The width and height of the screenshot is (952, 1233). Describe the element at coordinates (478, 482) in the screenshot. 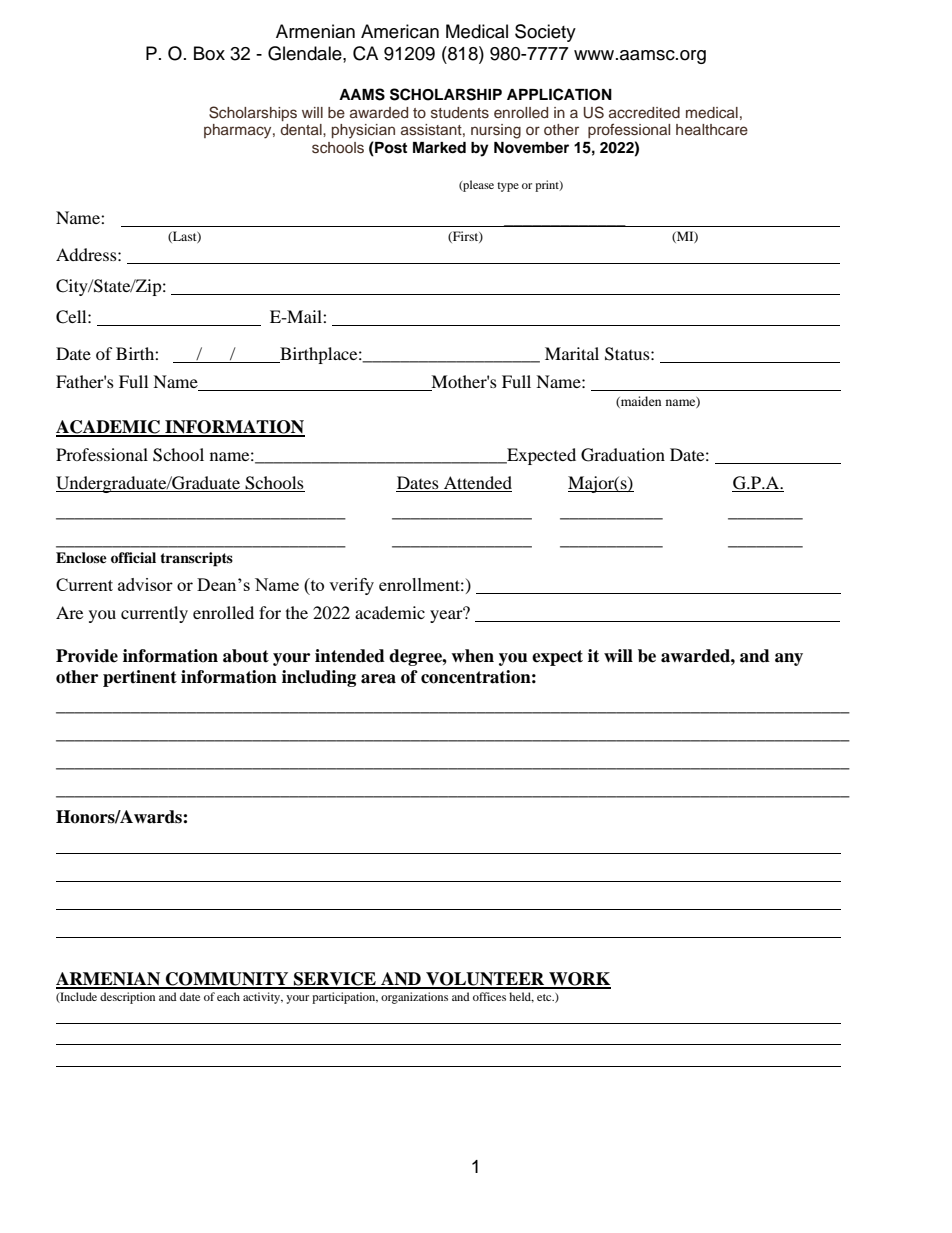

I see `Attended` at that location.
